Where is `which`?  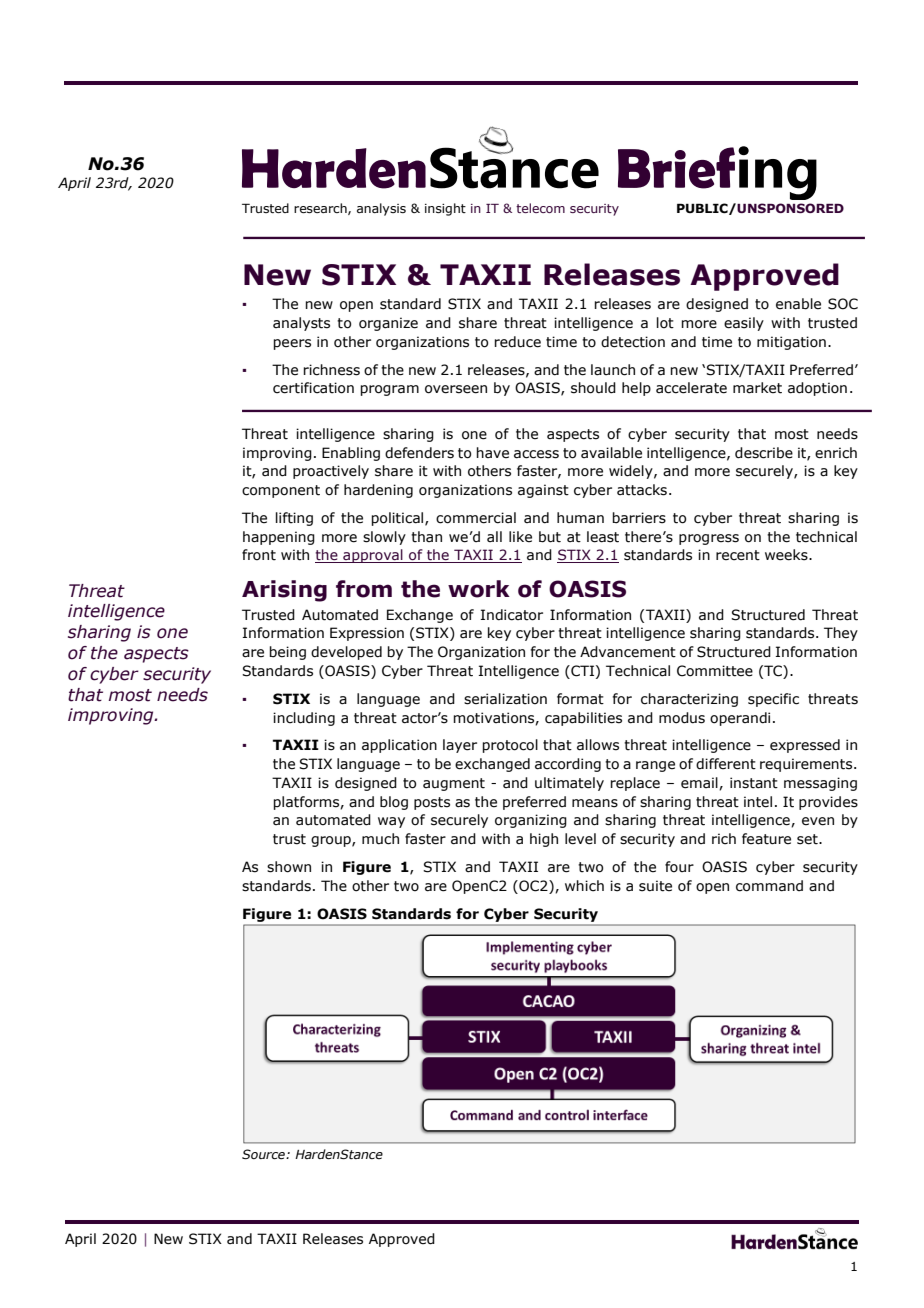 which is located at coordinates (584, 886).
